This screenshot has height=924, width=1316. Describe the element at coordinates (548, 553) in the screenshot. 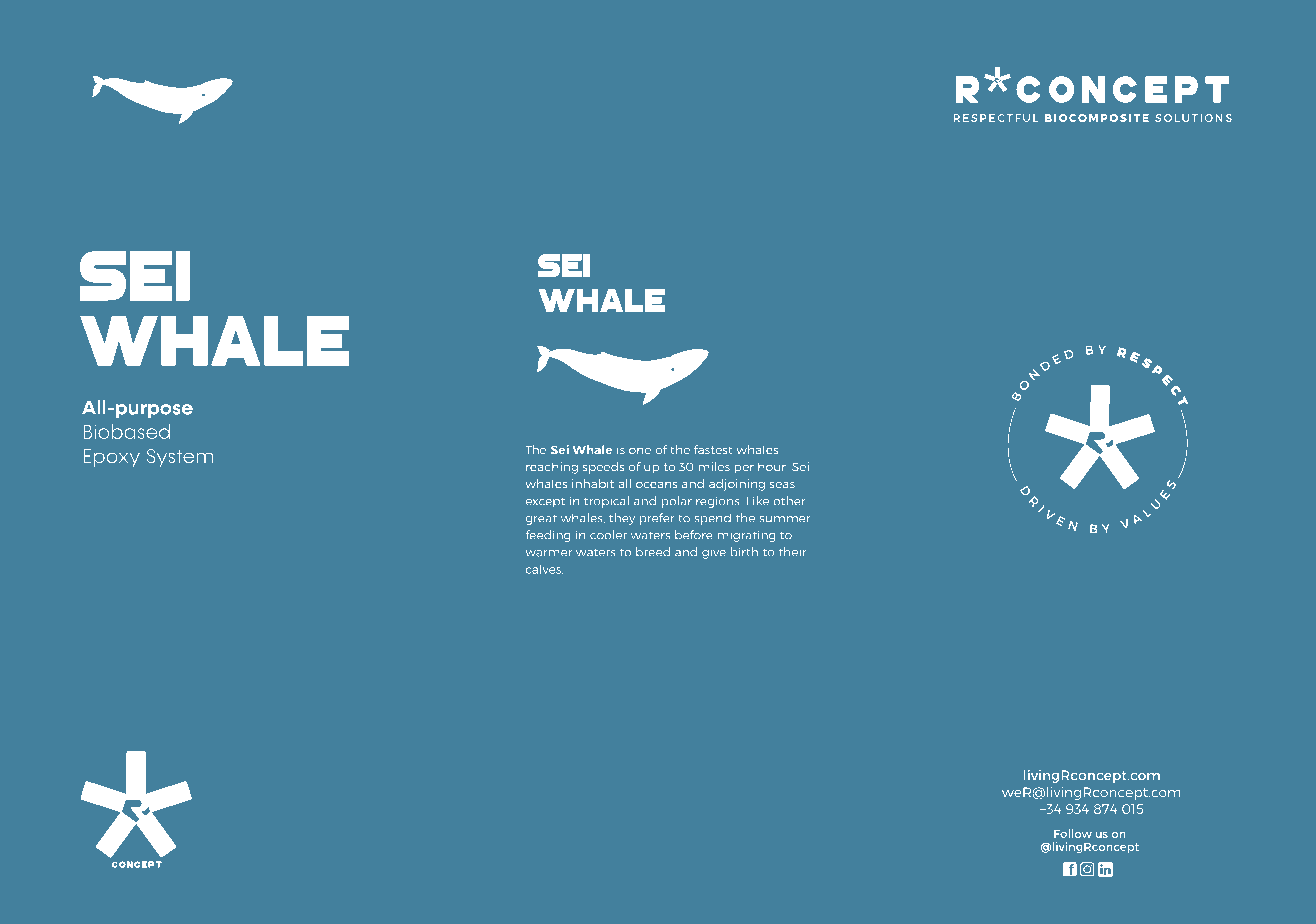

I see `warmer` at that location.
